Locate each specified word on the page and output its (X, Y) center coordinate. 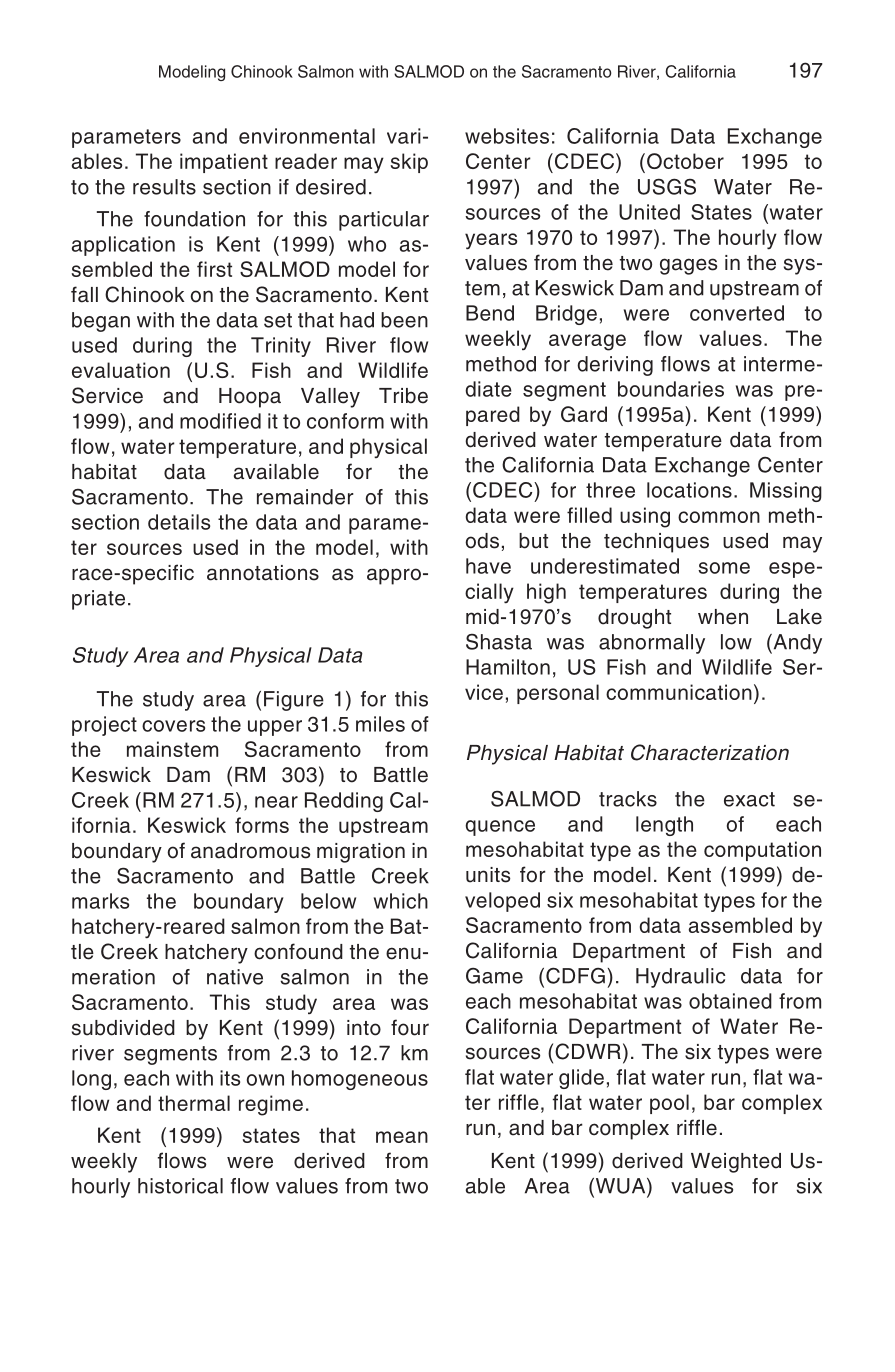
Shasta (499, 642)
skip (409, 163)
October (685, 161)
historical (180, 1186)
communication (679, 692)
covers (173, 726)
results (164, 187)
